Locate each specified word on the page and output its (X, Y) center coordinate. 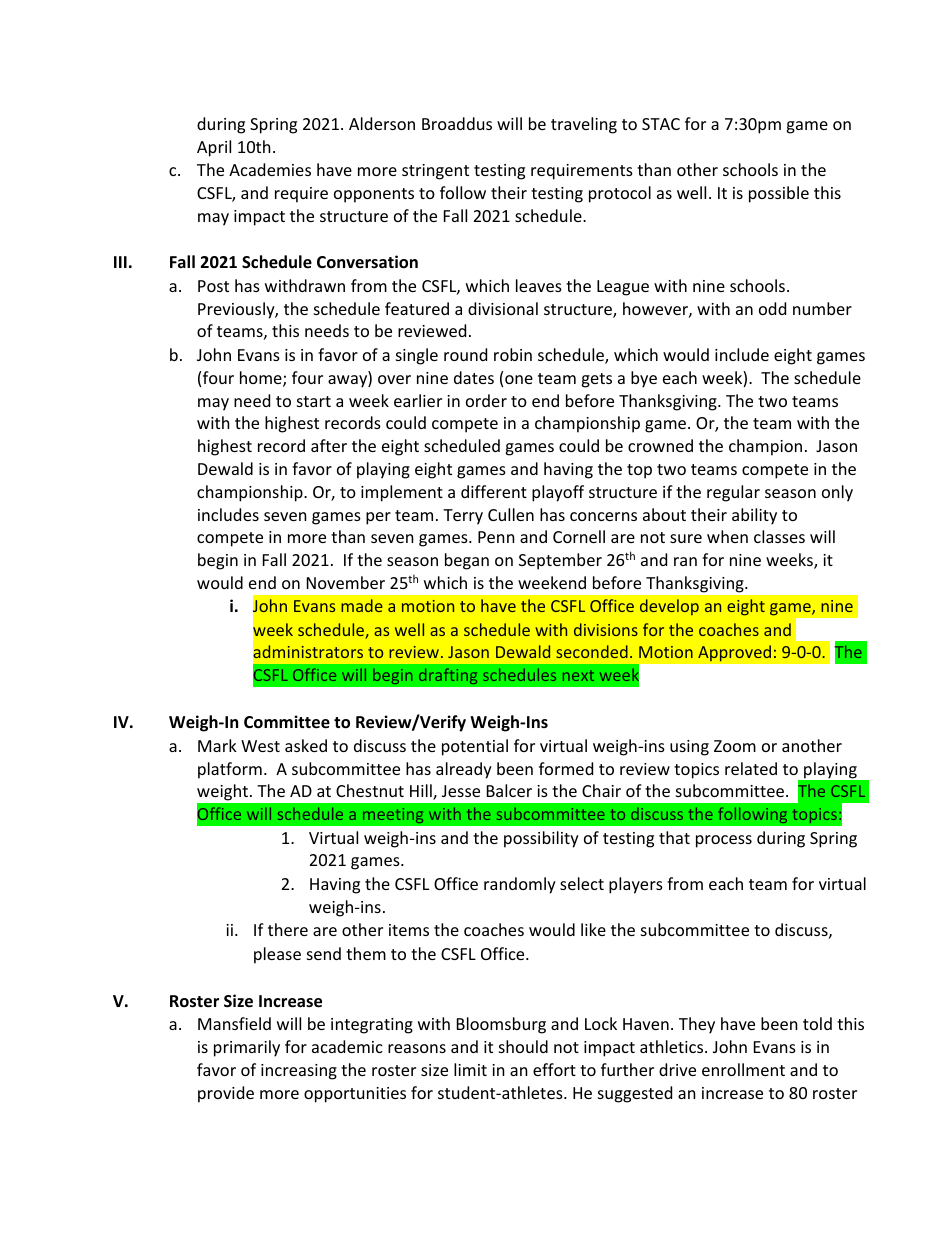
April (214, 148)
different (494, 491)
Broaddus (457, 123)
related (751, 768)
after (329, 445)
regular (733, 493)
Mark (217, 745)
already (464, 770)
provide (226, 1094)
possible (779, 194)
